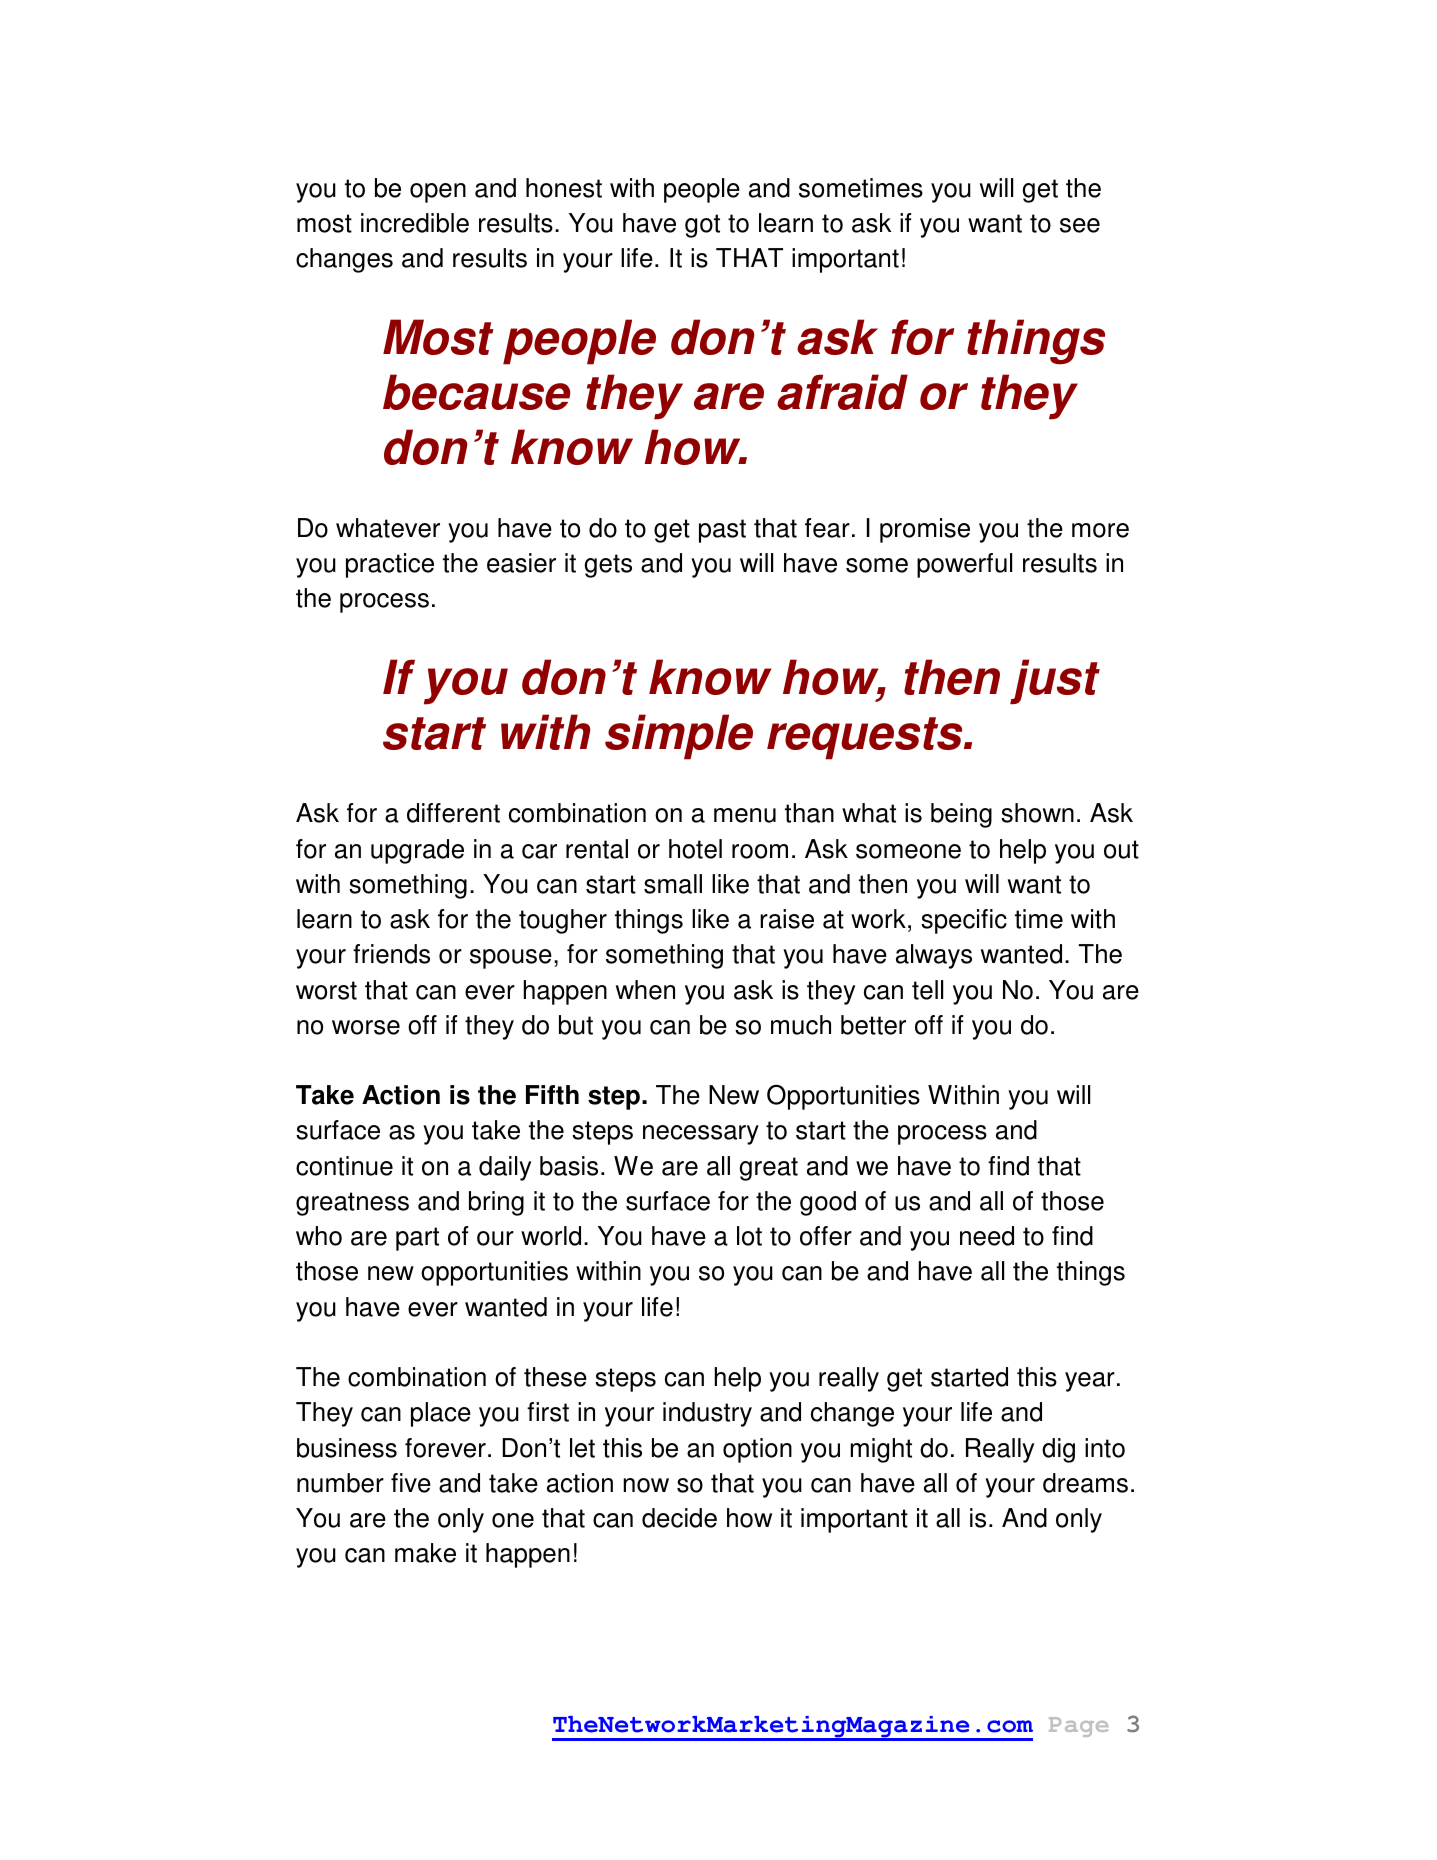 This document has height=1860, width=1437. I want to click on specific, so click(964, 921).
